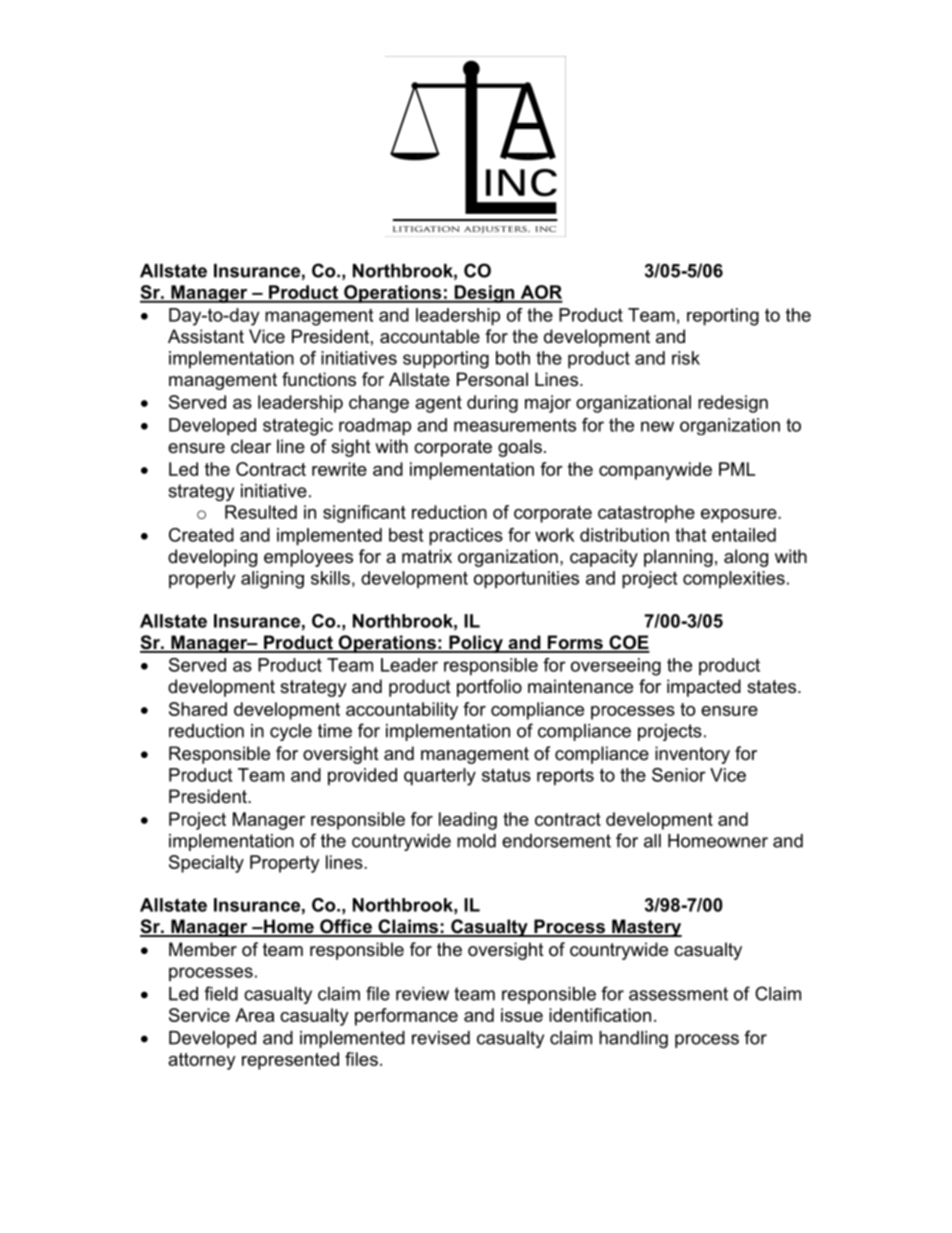 The image size is (952, 1233). What do you see at coordinates (206, 336) in the page?
I see `Assistant` at bounding box center [206, 336].
